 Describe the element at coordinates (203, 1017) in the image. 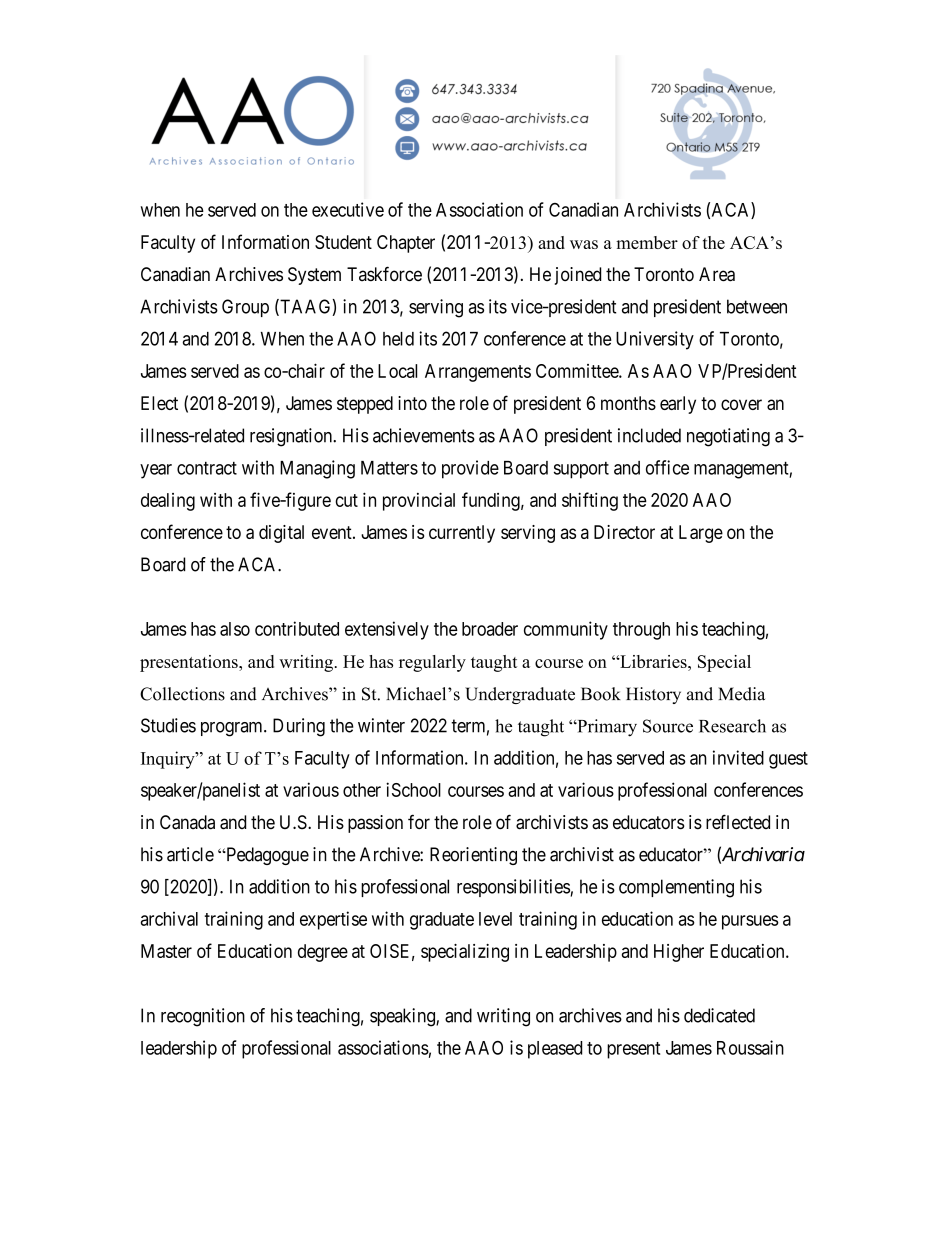

I see `recognition` at that location.
